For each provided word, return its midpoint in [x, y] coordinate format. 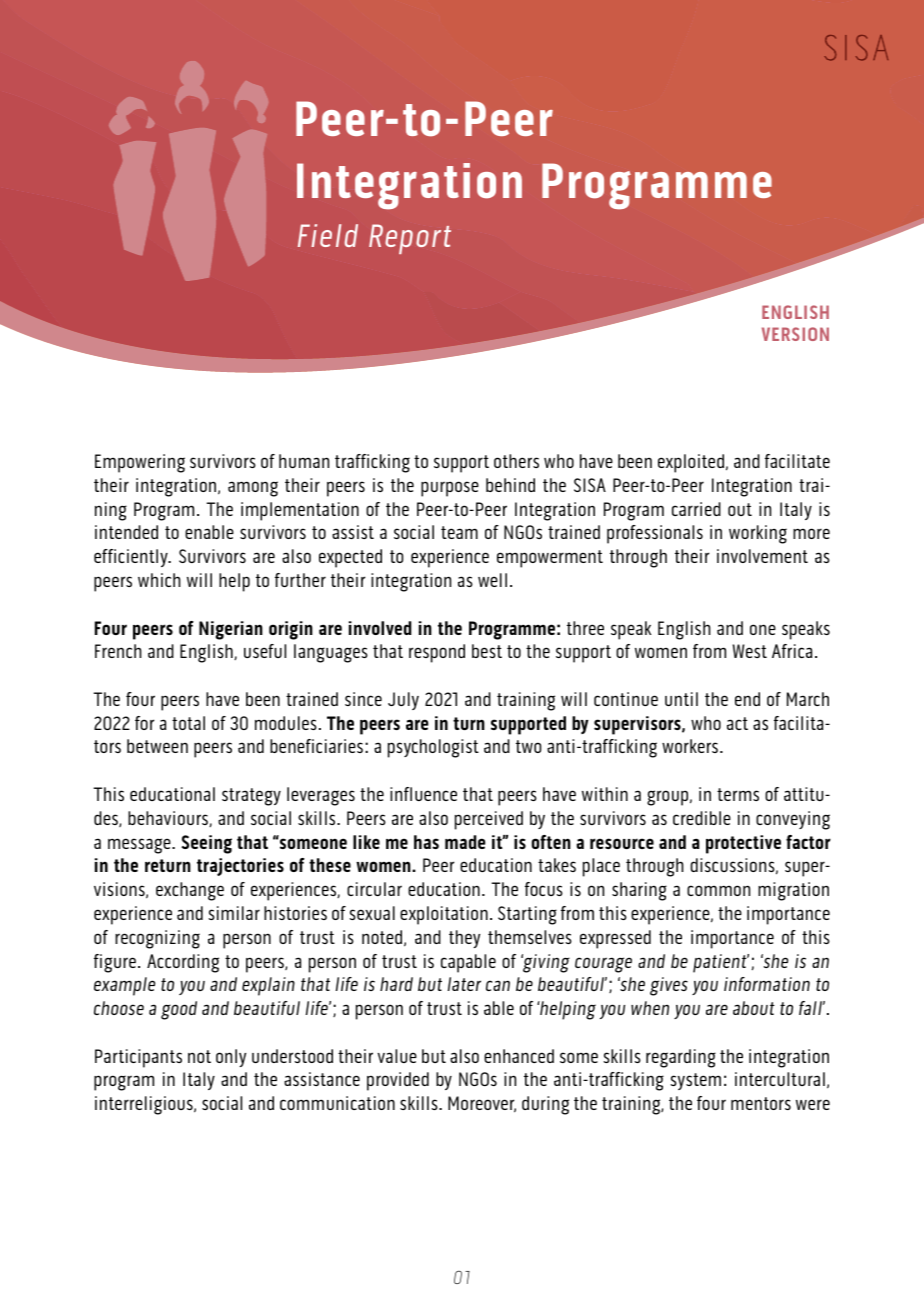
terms [738, 794]
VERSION [795, 334]
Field [328, 235]
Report [410, 239]
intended [126, 532]
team [459, 532]
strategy [251, 797]
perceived [489, 820]
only [231, 1058]
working [758, 534]
